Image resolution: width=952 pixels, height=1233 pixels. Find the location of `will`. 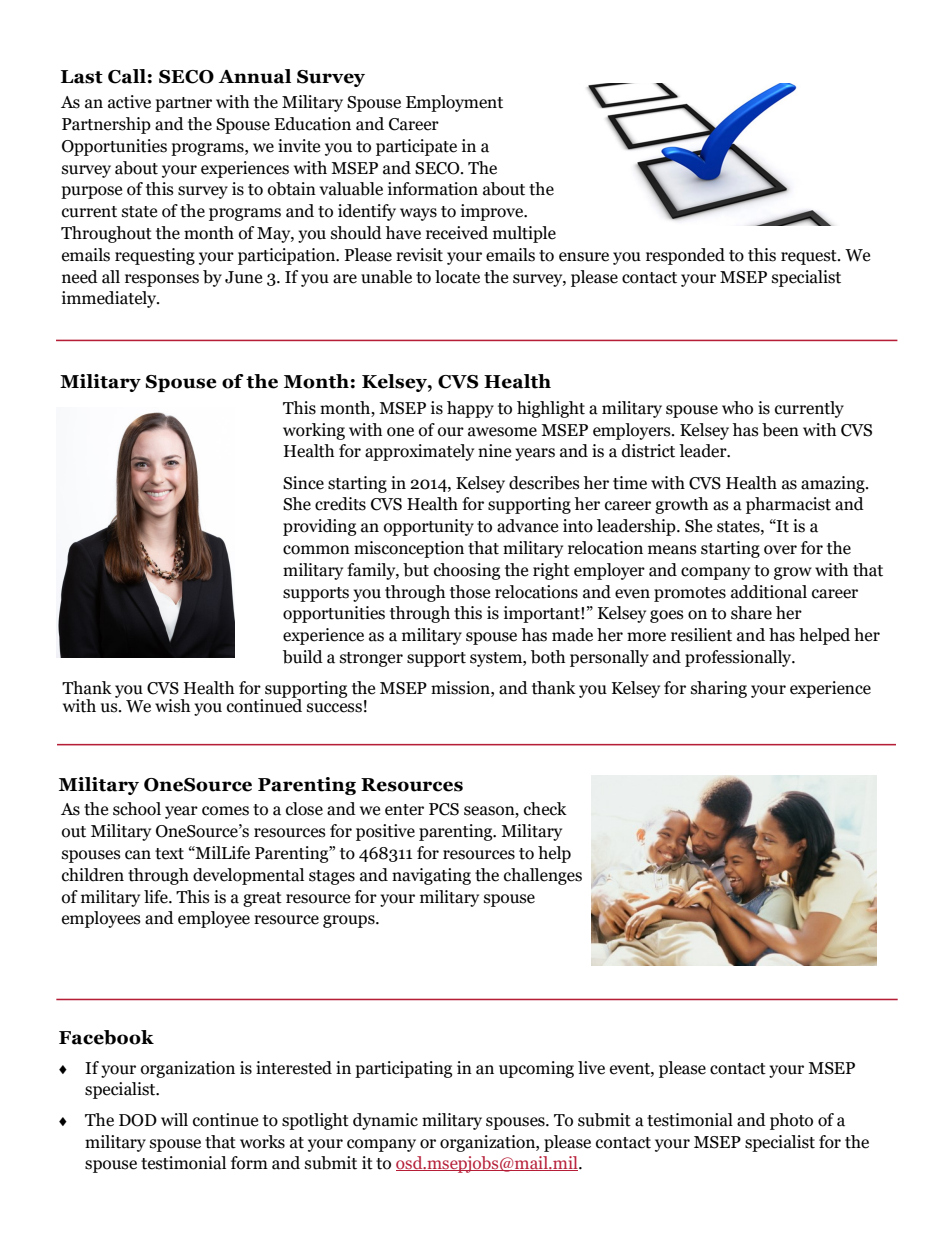

will is located at coordinates (174, 1119).
